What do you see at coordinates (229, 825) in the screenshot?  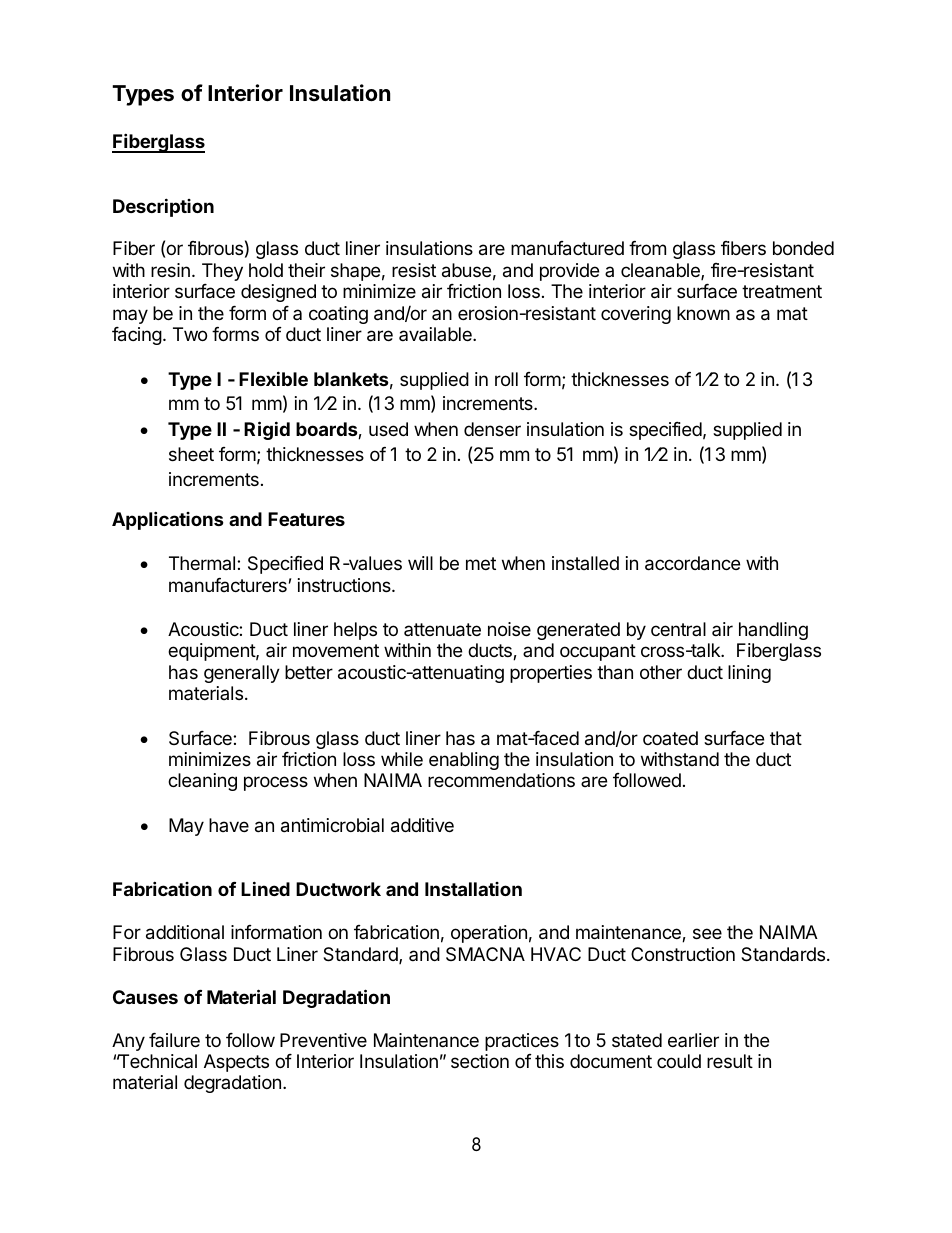 I see `have` at bounding box center [229, 825].
